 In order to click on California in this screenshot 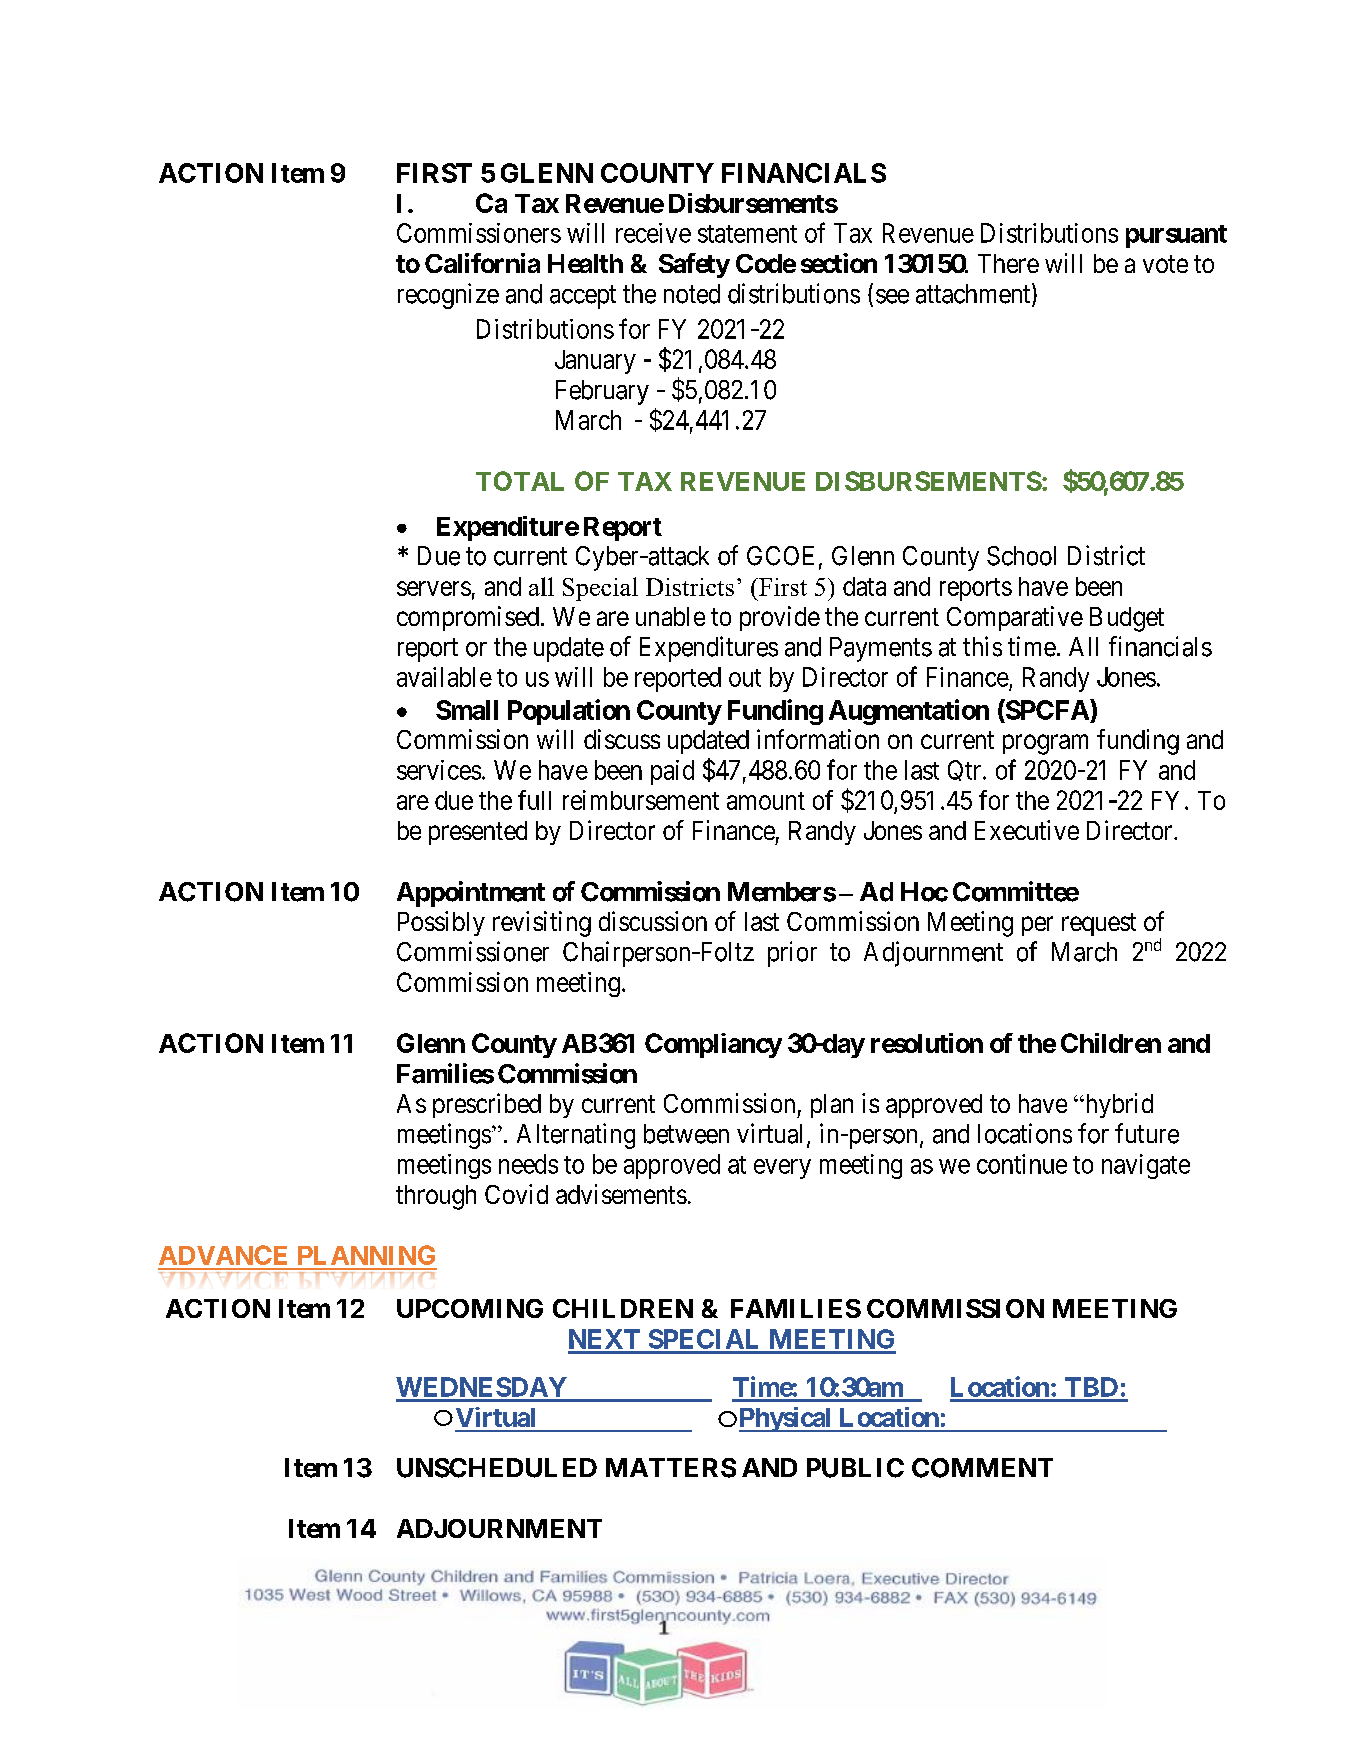, I will do `click(482, 263)`.
